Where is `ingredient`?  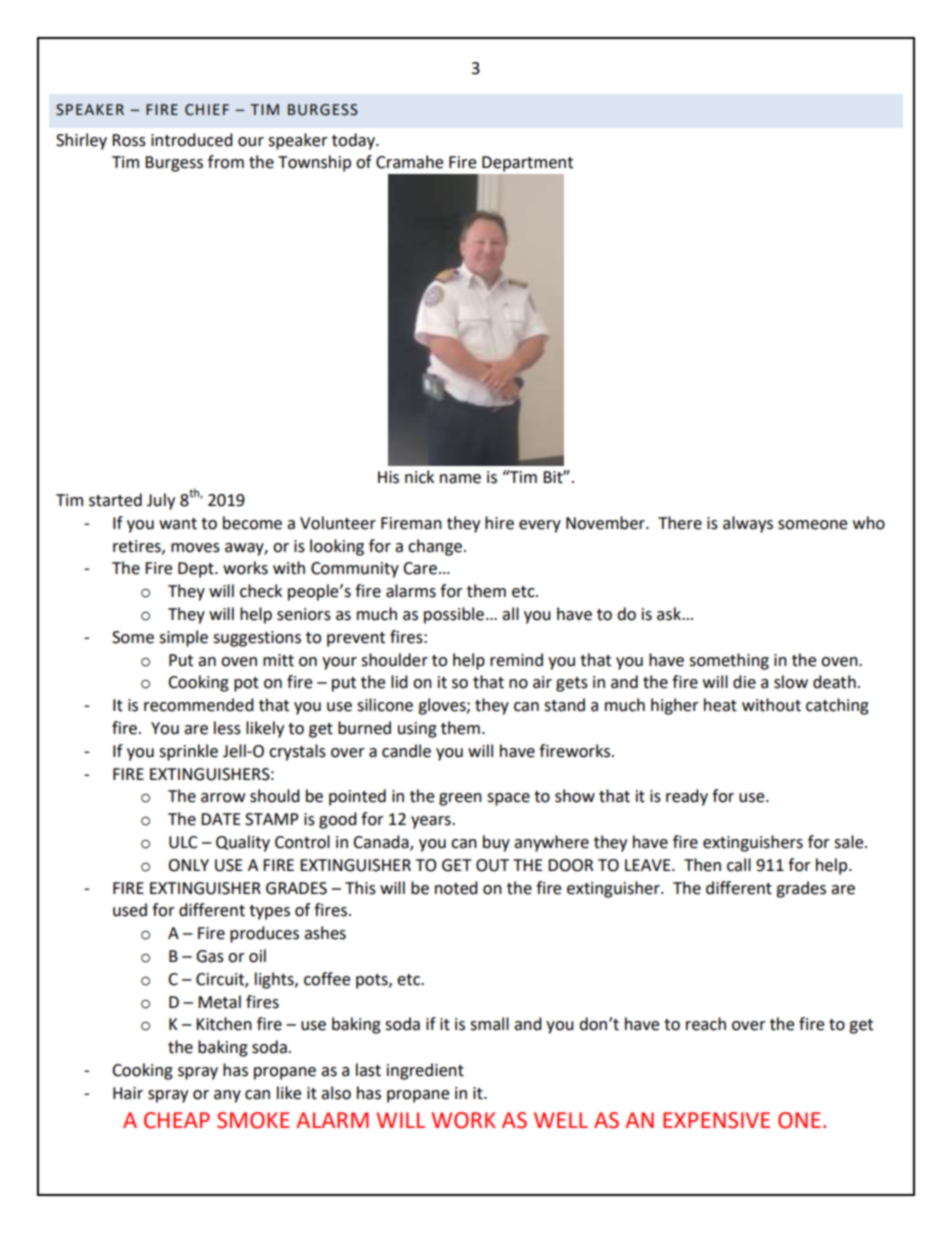 ingredient is located at coordinates (425, 1071).
